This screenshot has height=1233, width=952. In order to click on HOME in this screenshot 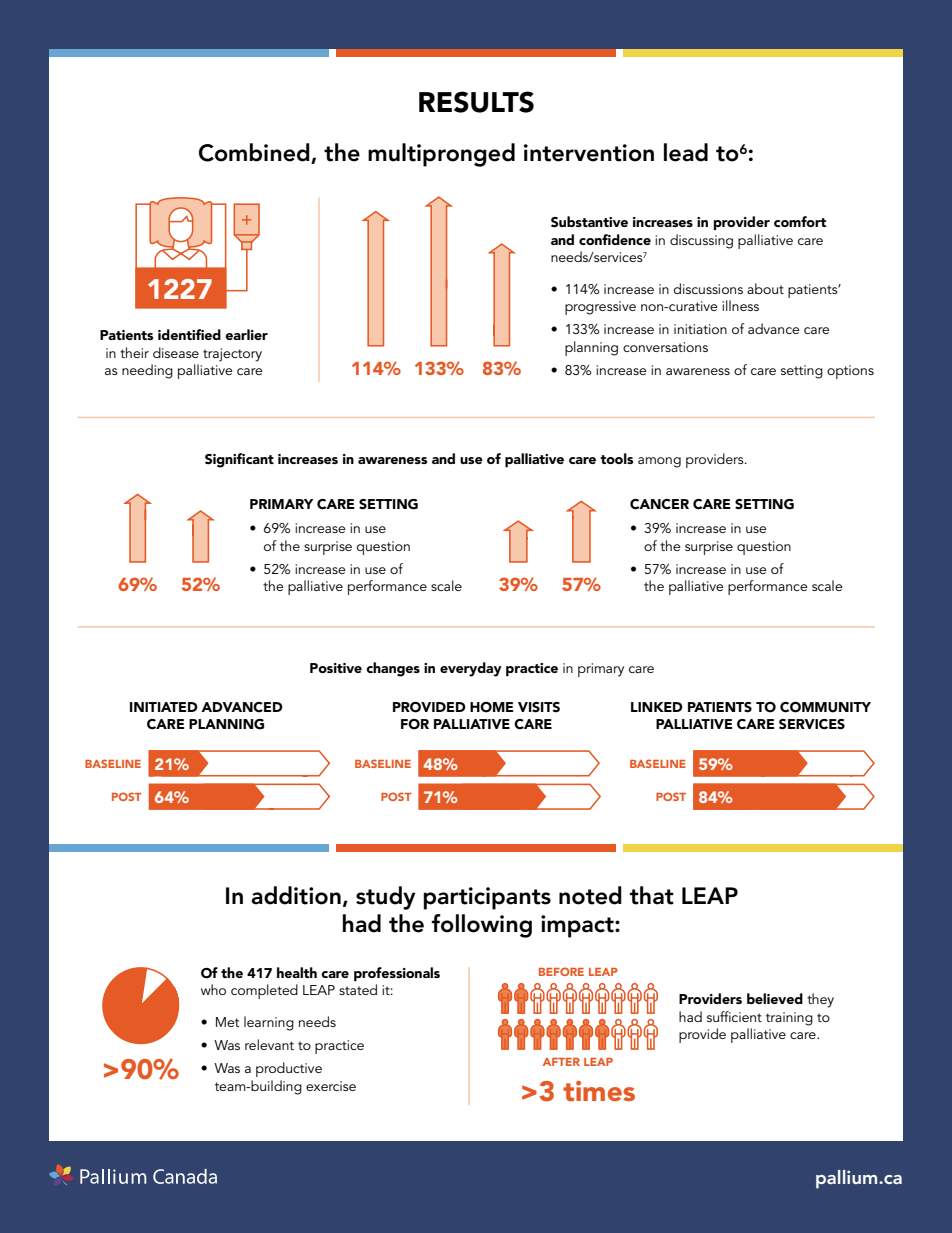, I will do `click(492, 707)`.
